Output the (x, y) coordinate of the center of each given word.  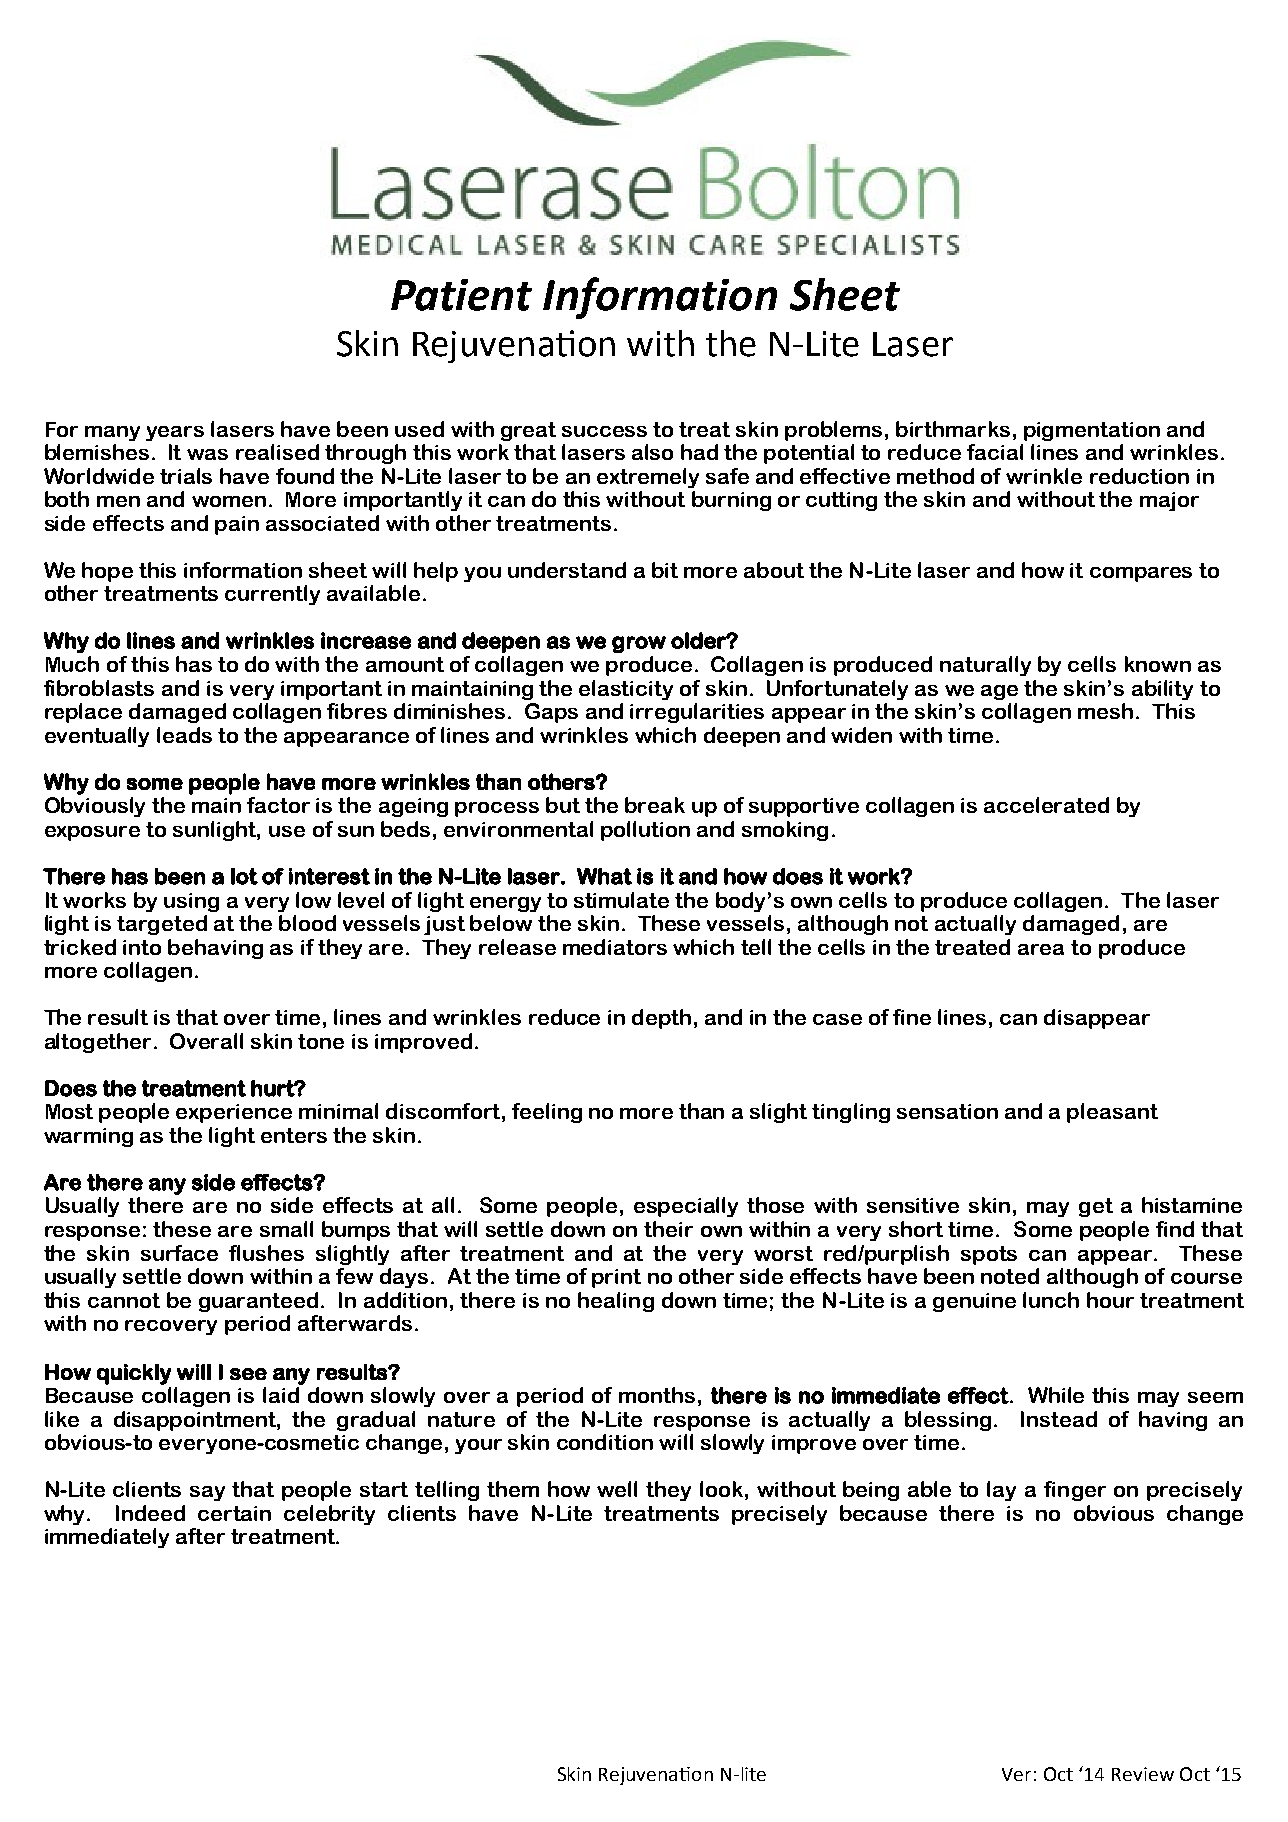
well (617, 1489)
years (175, 433)
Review (1143, 1774)
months (657, 1395)
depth (661, 1019)
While (1056, 1395)
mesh (1105, 711)
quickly (134, 1374)
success (604, 431)
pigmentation (1092, 431)
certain (234, 1513)
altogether (98, 1043)
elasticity (626, 690)
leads (184, 735)
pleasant (1112, 1113)
